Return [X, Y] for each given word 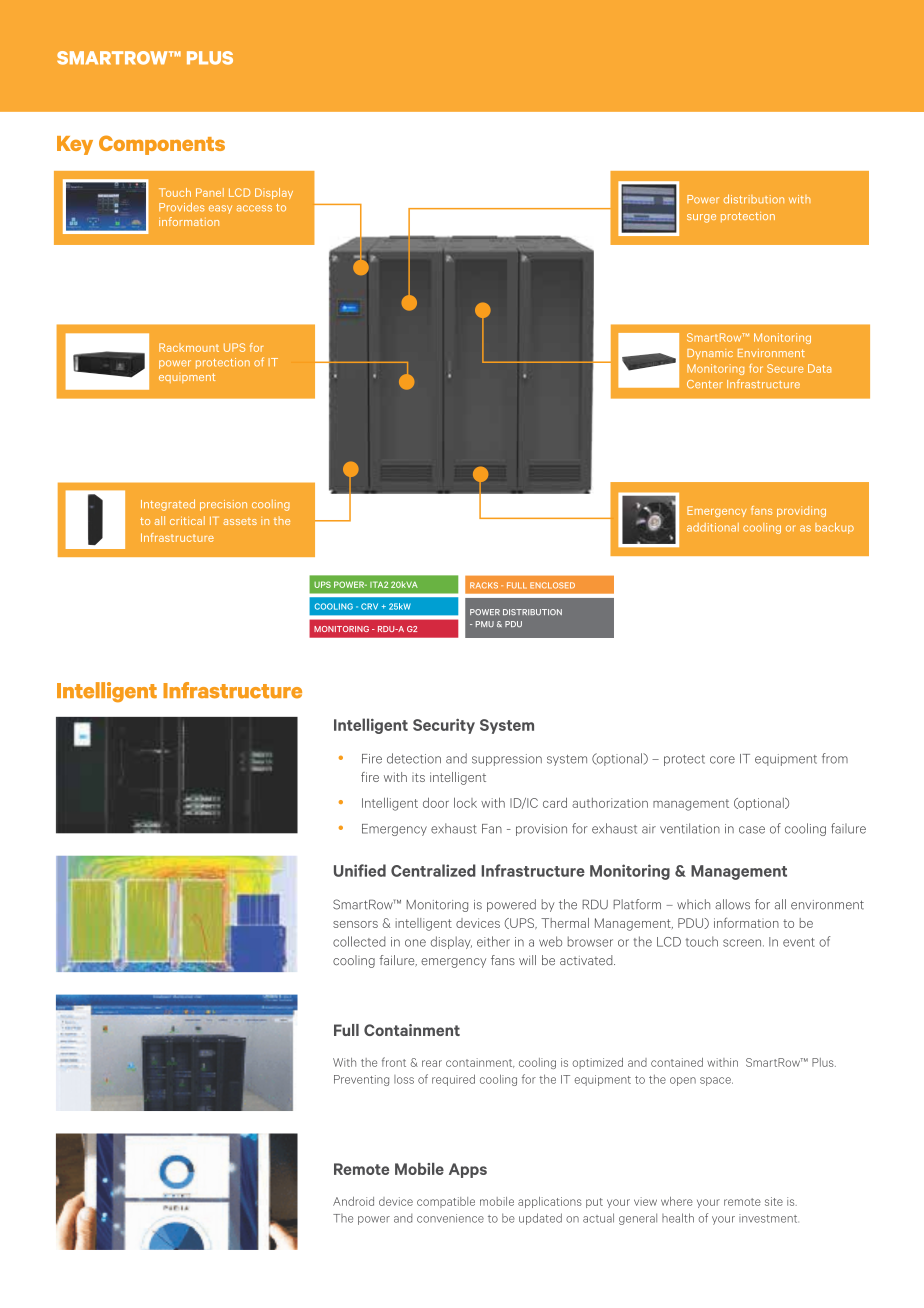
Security [444, 726]
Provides [181, 207]
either [493, 941]
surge [701, 218]
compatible [446, 1202]
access [254, 208]
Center [705, 384]
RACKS [484, 585]
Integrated [168, 505]
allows [732, 904]
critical [187, 520]
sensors [355, 924]
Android [353, 1201]
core [722, 760]
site [774, 1201]
